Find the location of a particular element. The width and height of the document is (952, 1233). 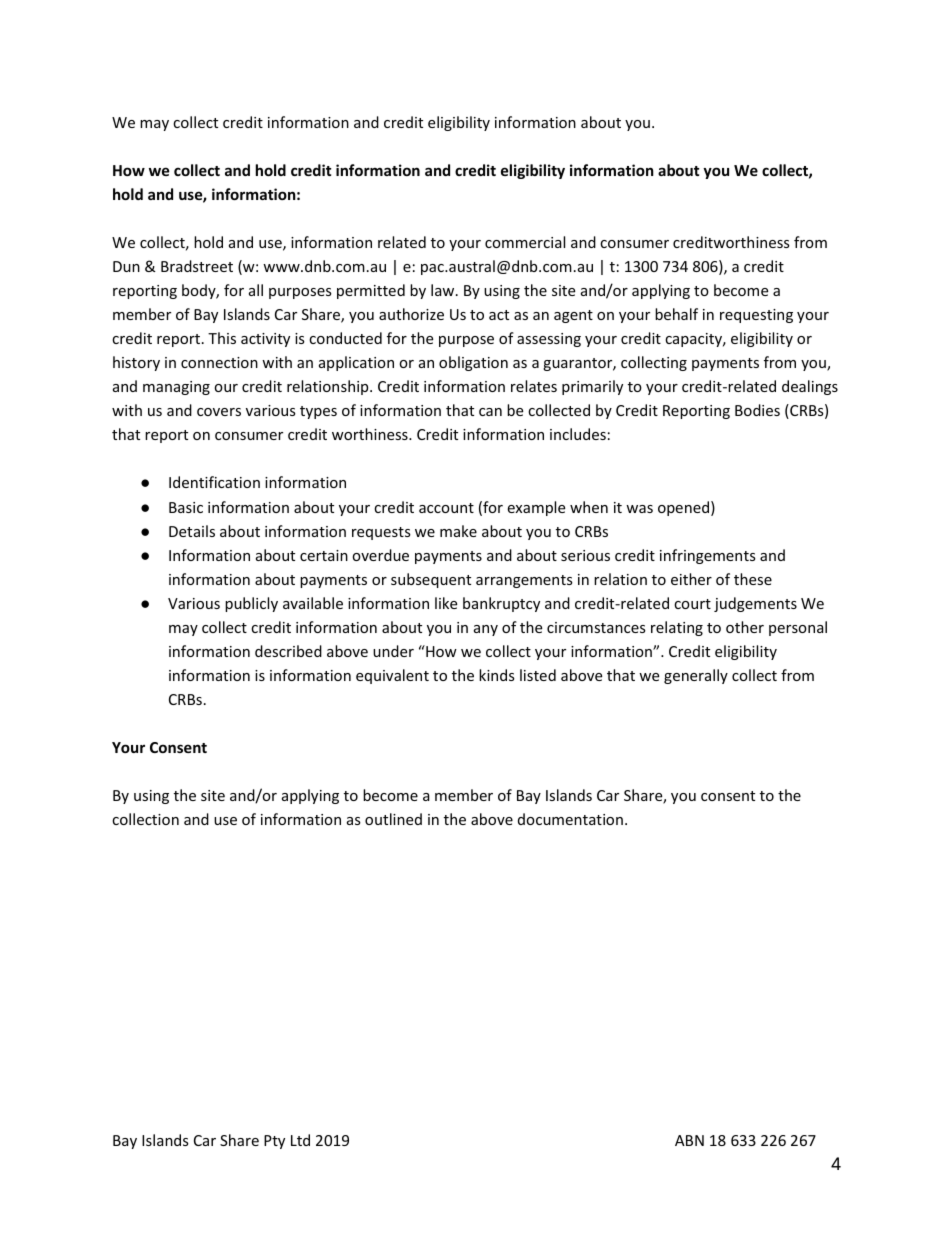

generally is located at coordinates (696, 676).
